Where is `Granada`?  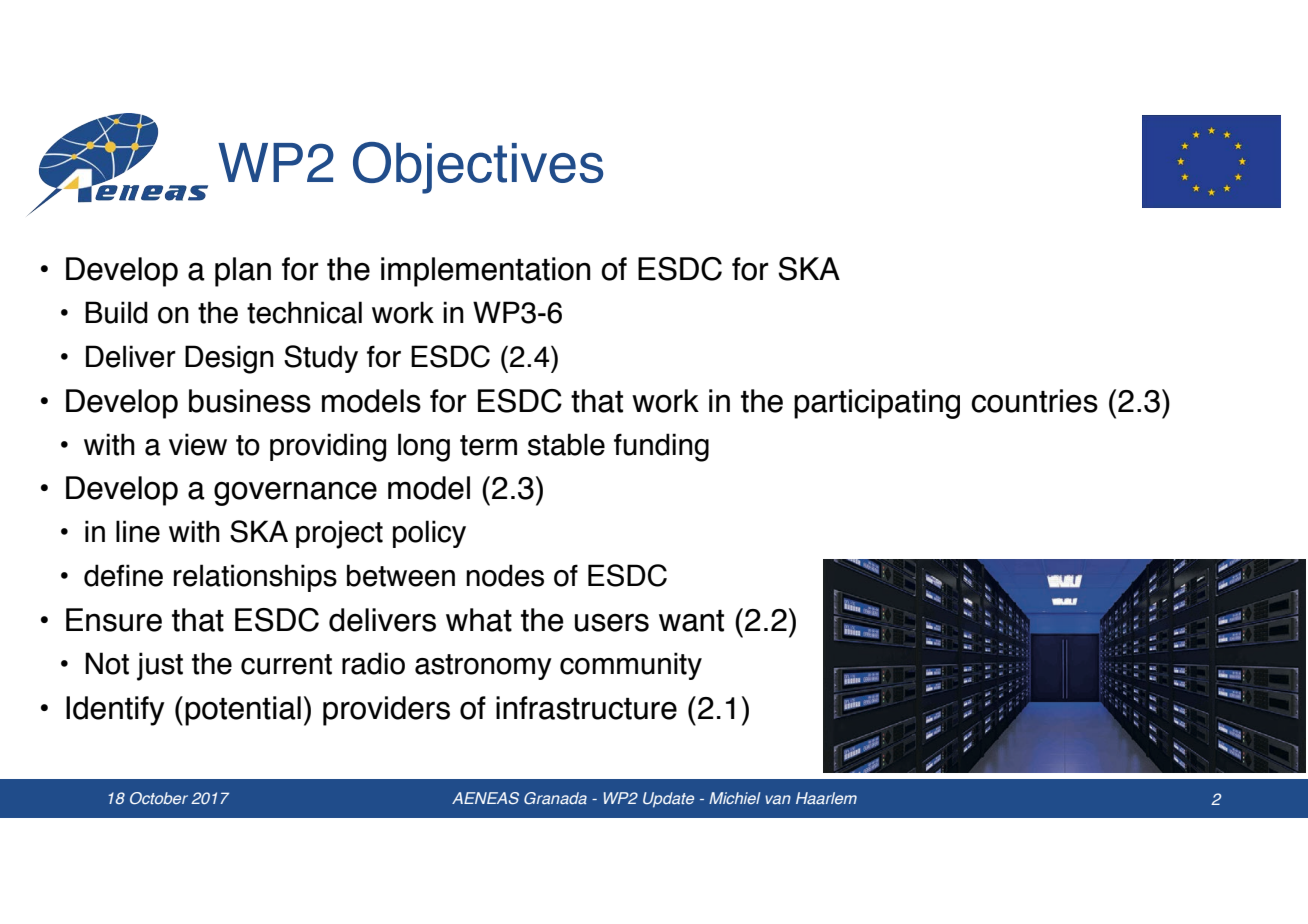 Granada is located at coordinates (555, 798).
